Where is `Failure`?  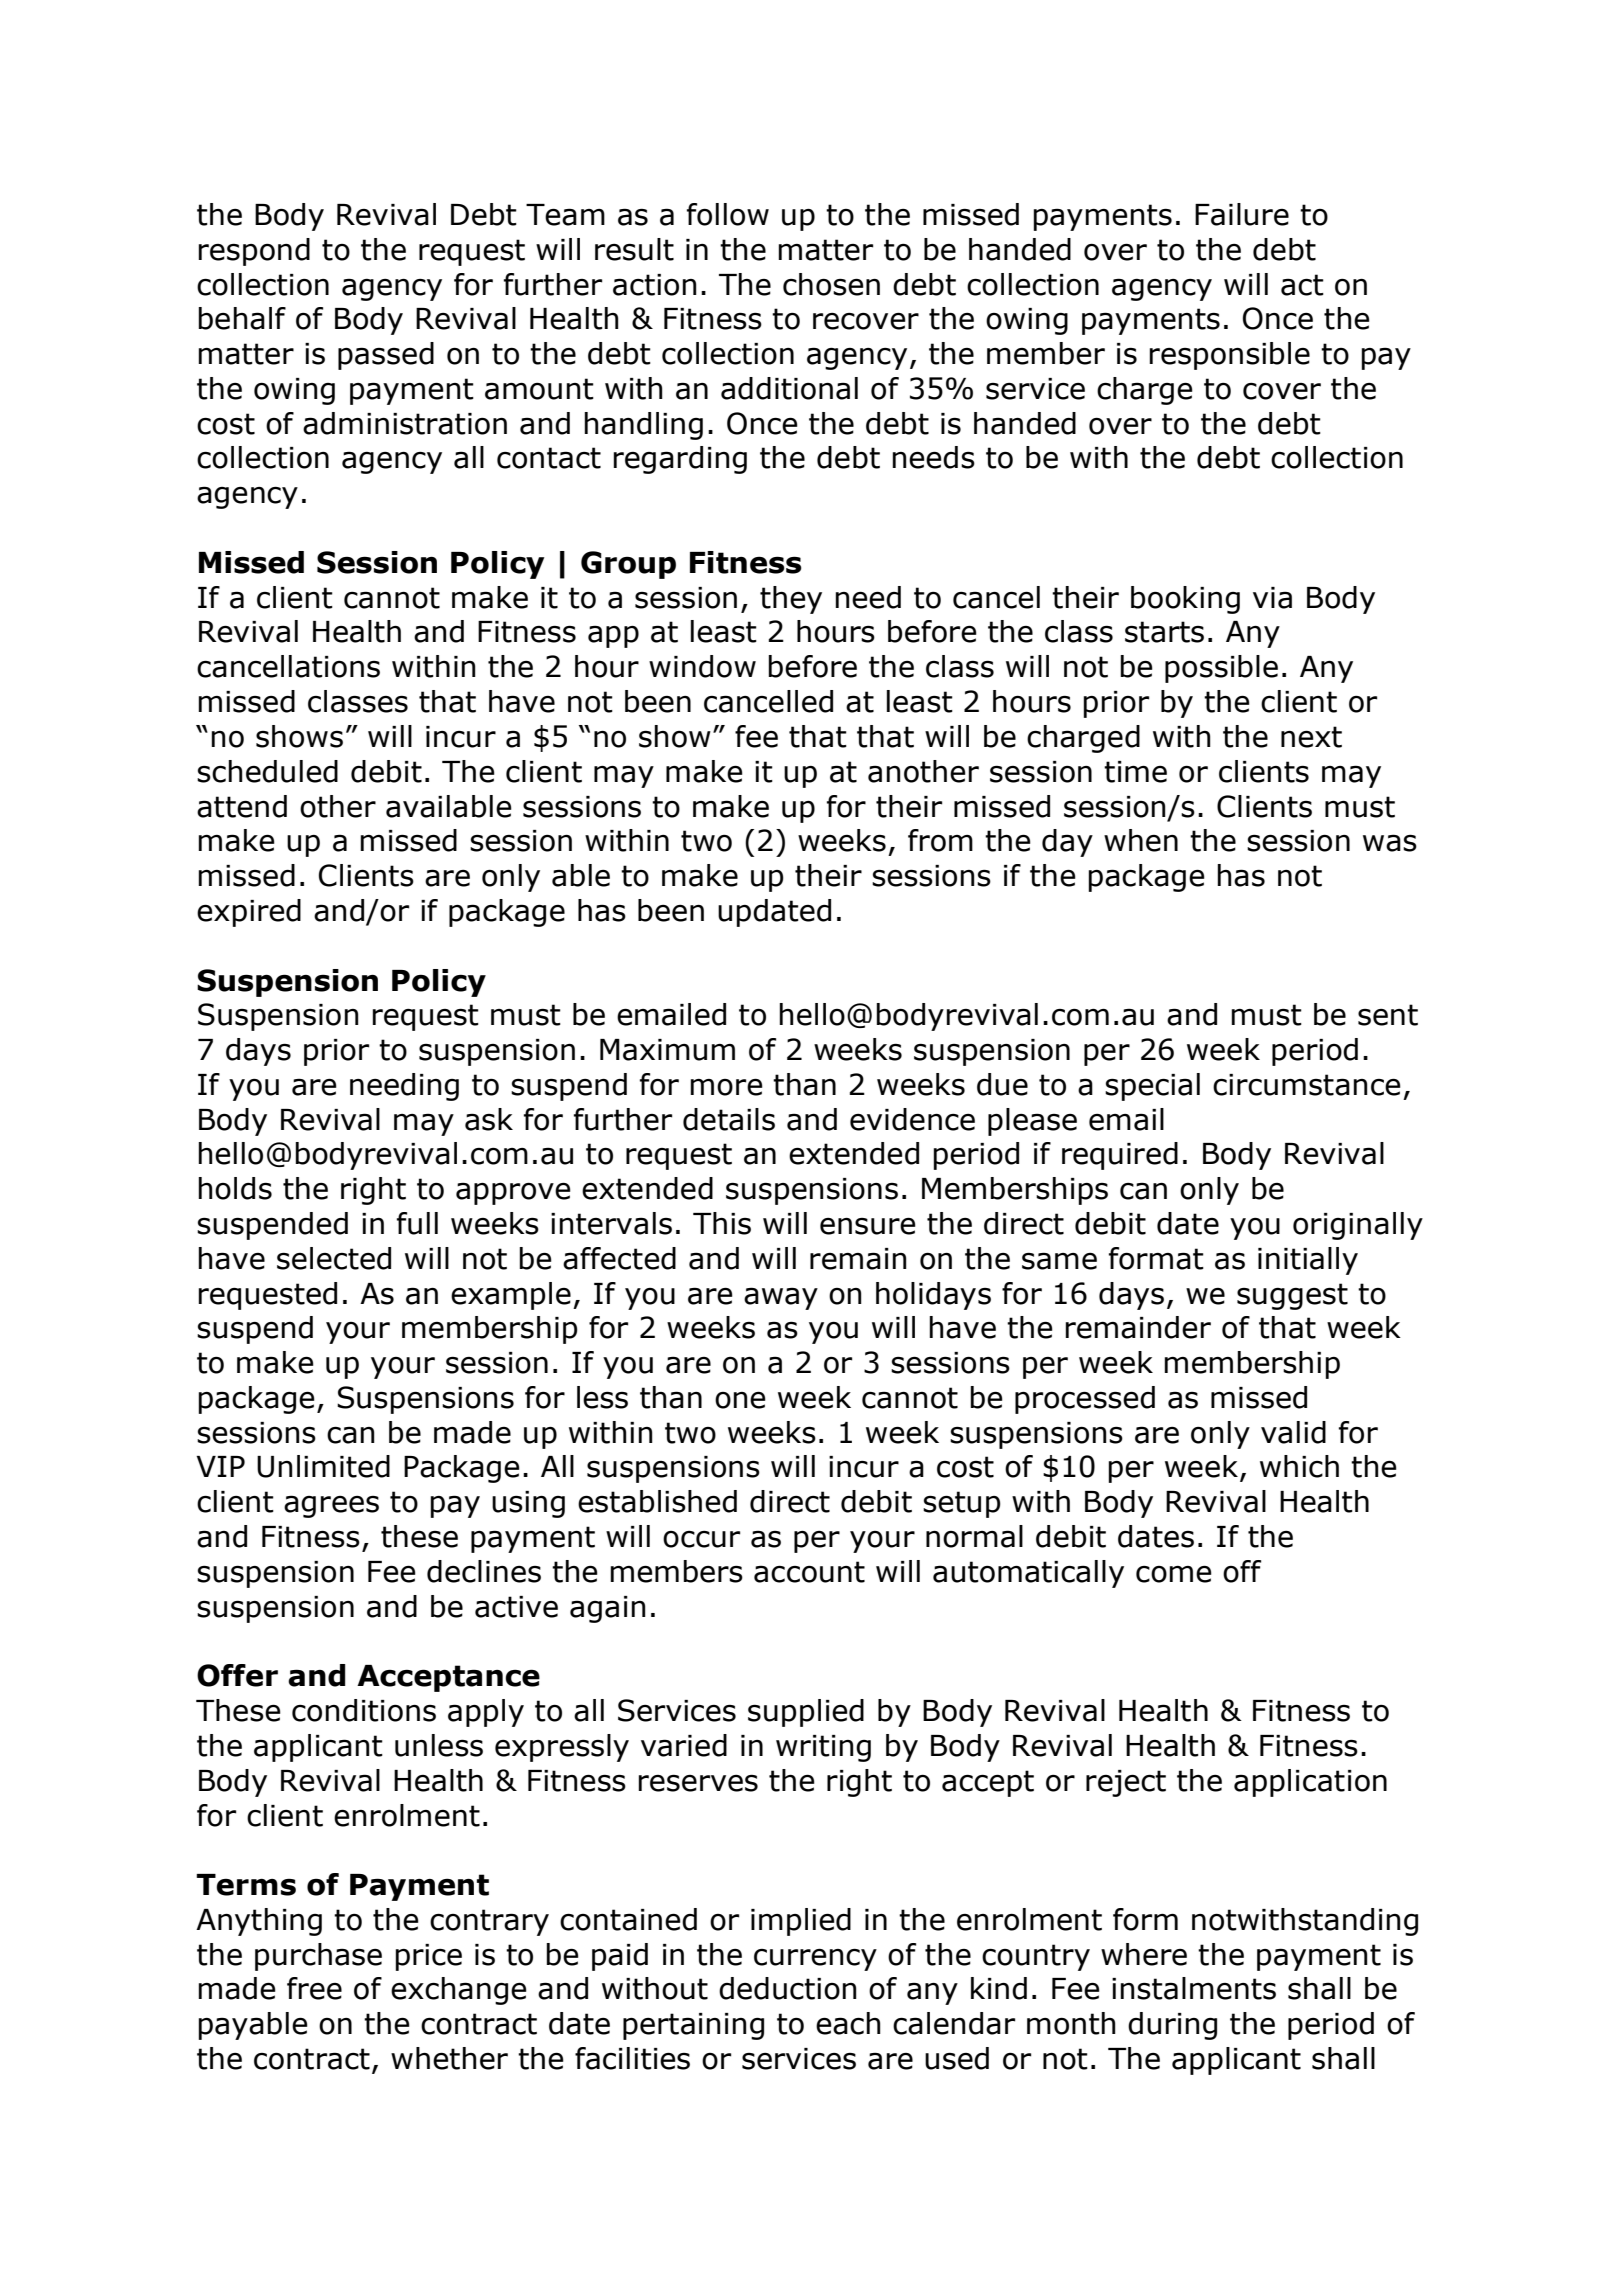
Failure is located at coordinates (1242, 214).
